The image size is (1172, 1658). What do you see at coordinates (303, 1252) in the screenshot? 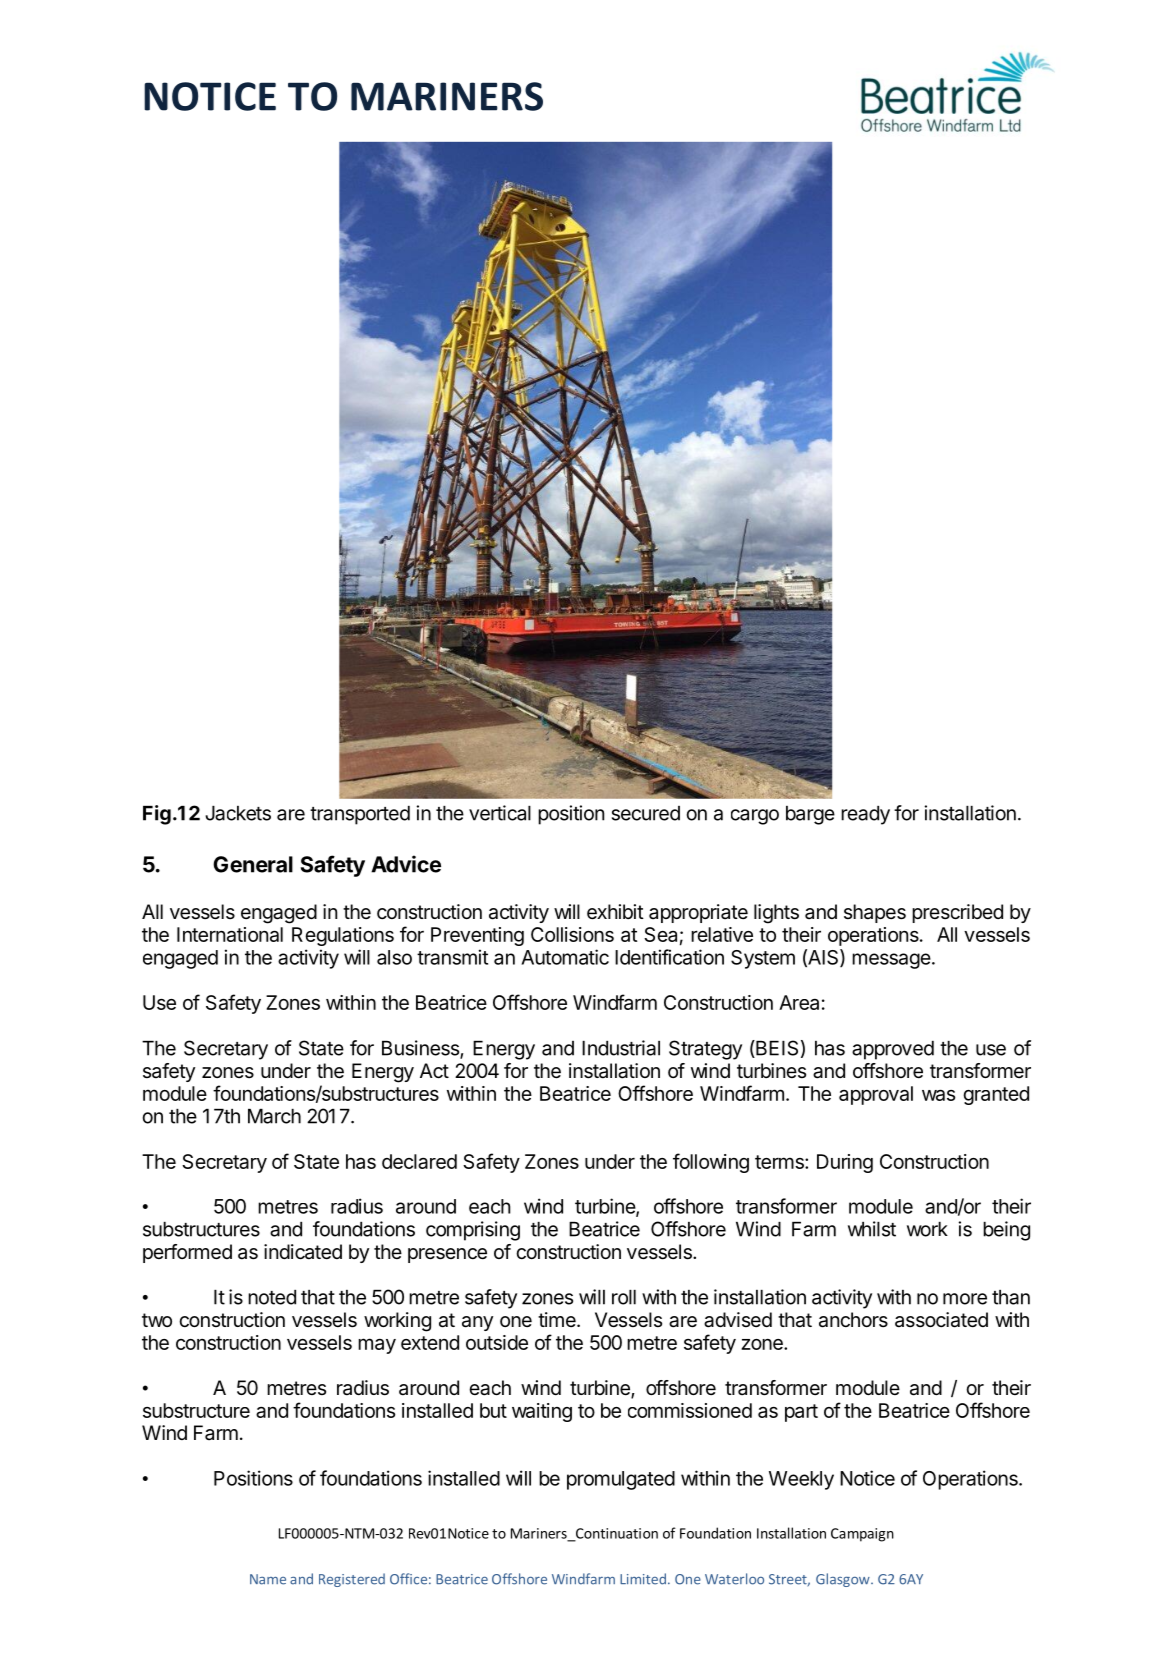
I see `indicated` at bounding box center [303, 1252].
